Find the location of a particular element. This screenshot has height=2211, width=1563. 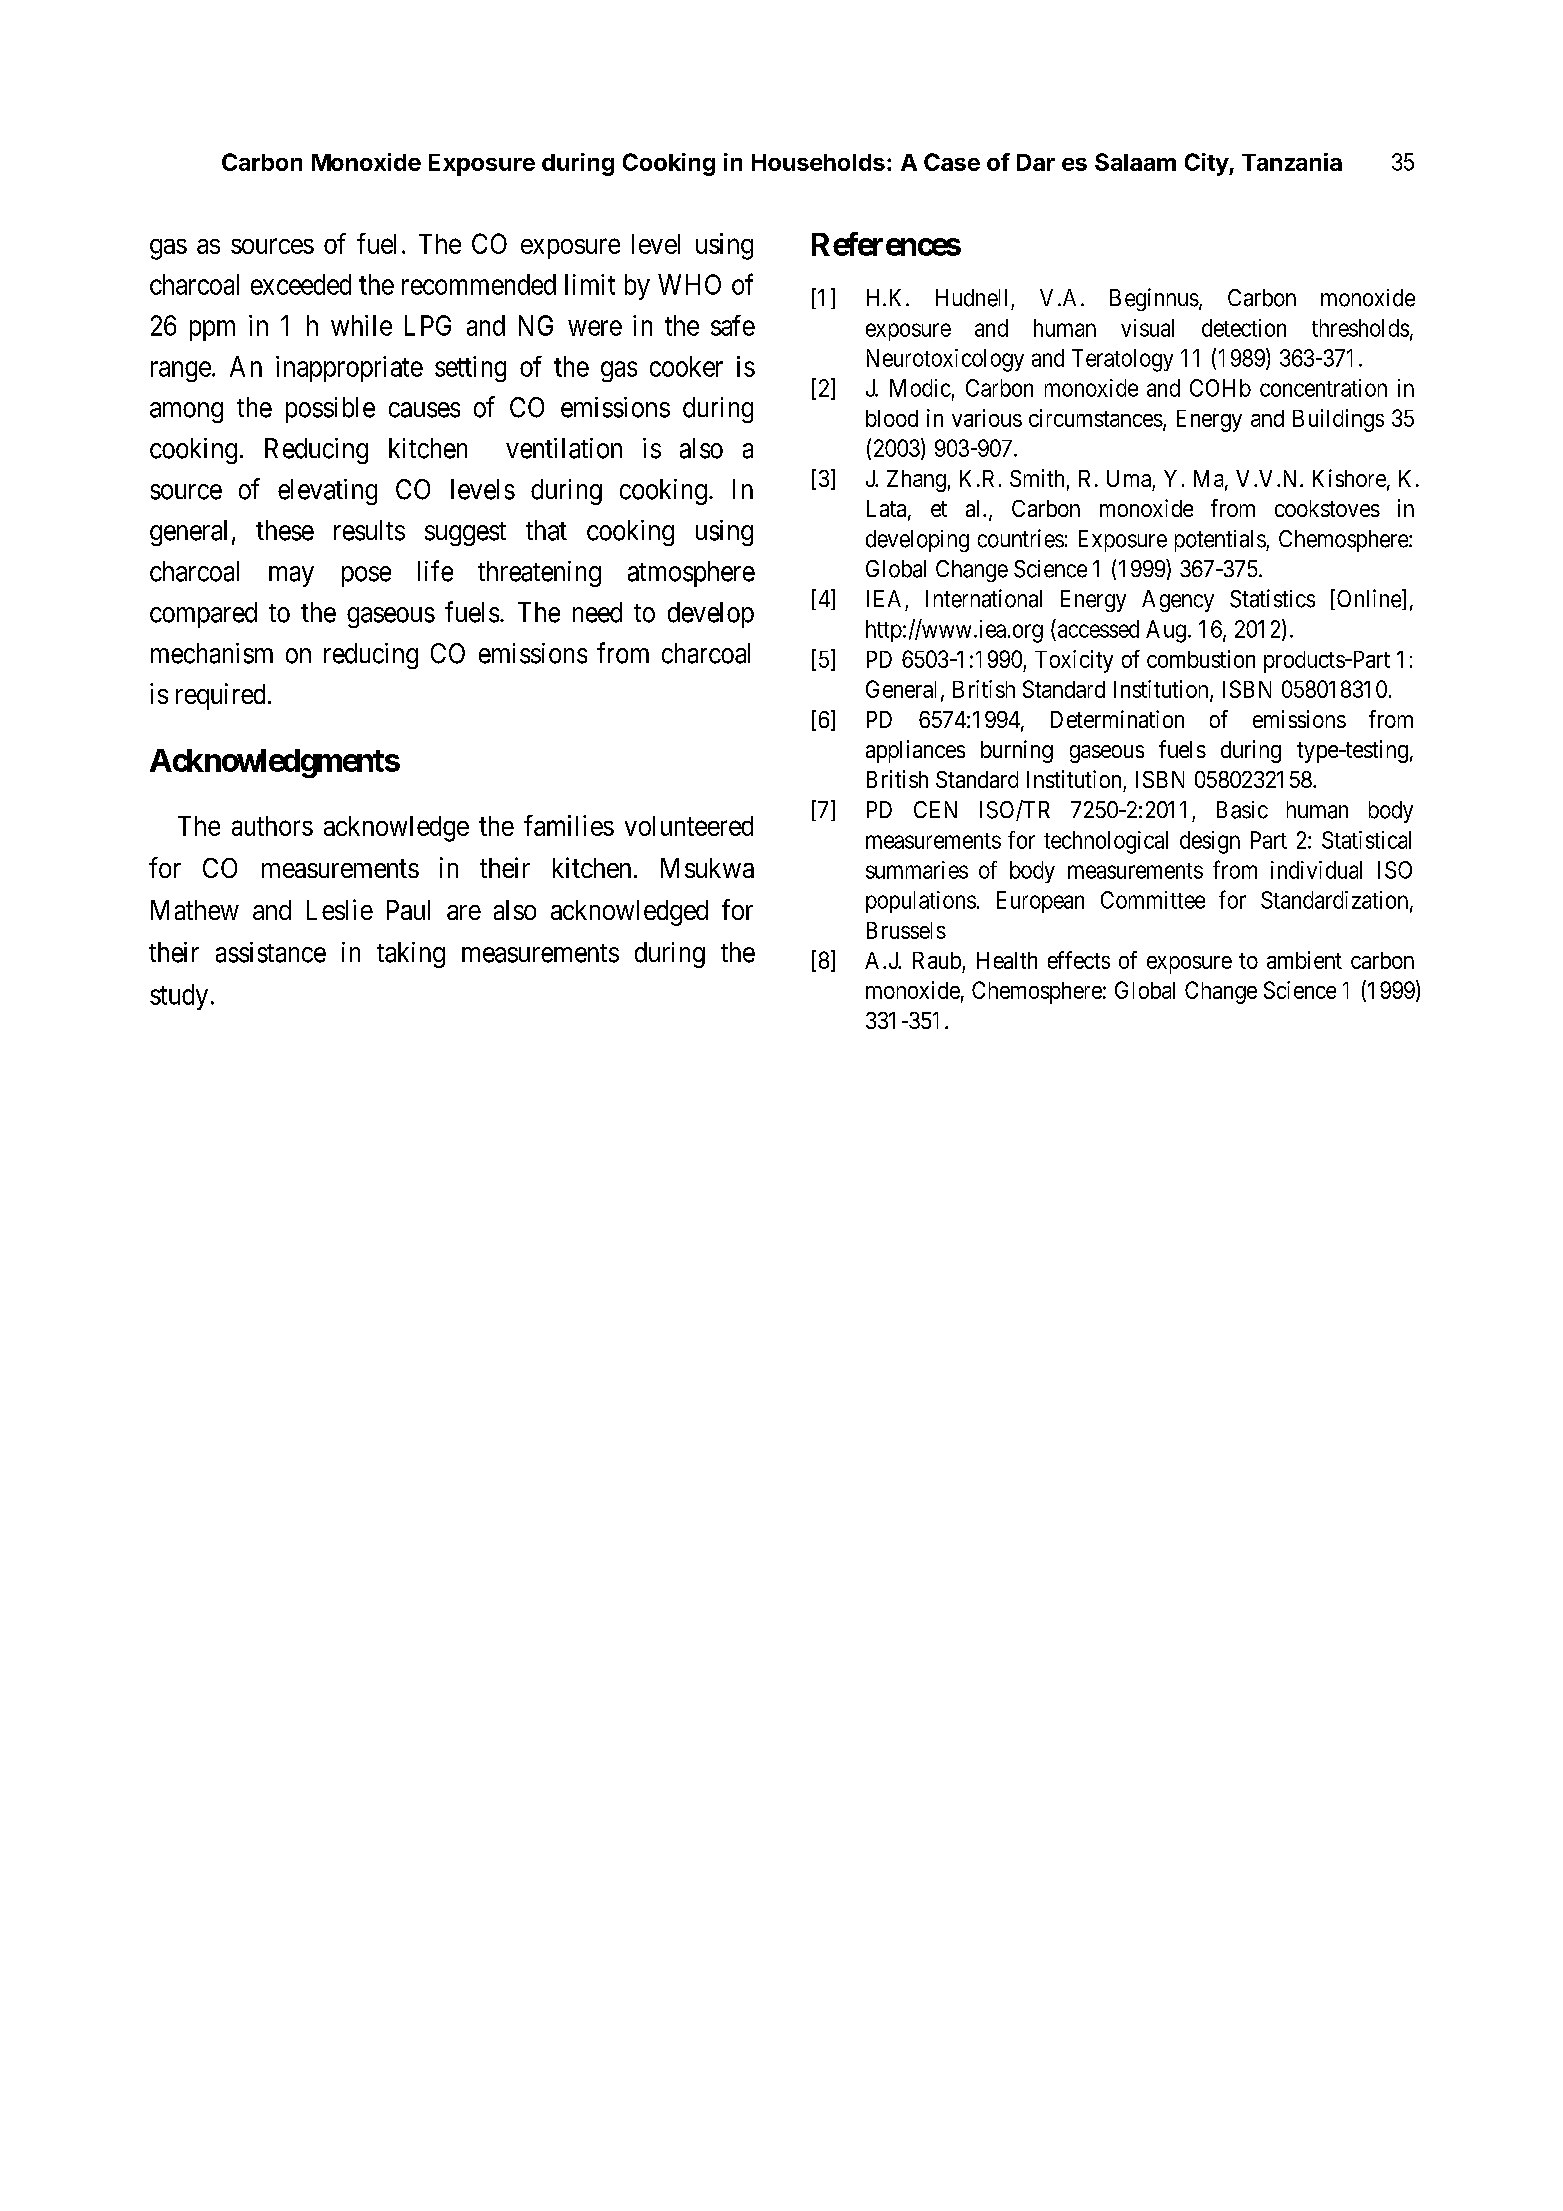

Buildings is located at coordinates (1338, 420).
